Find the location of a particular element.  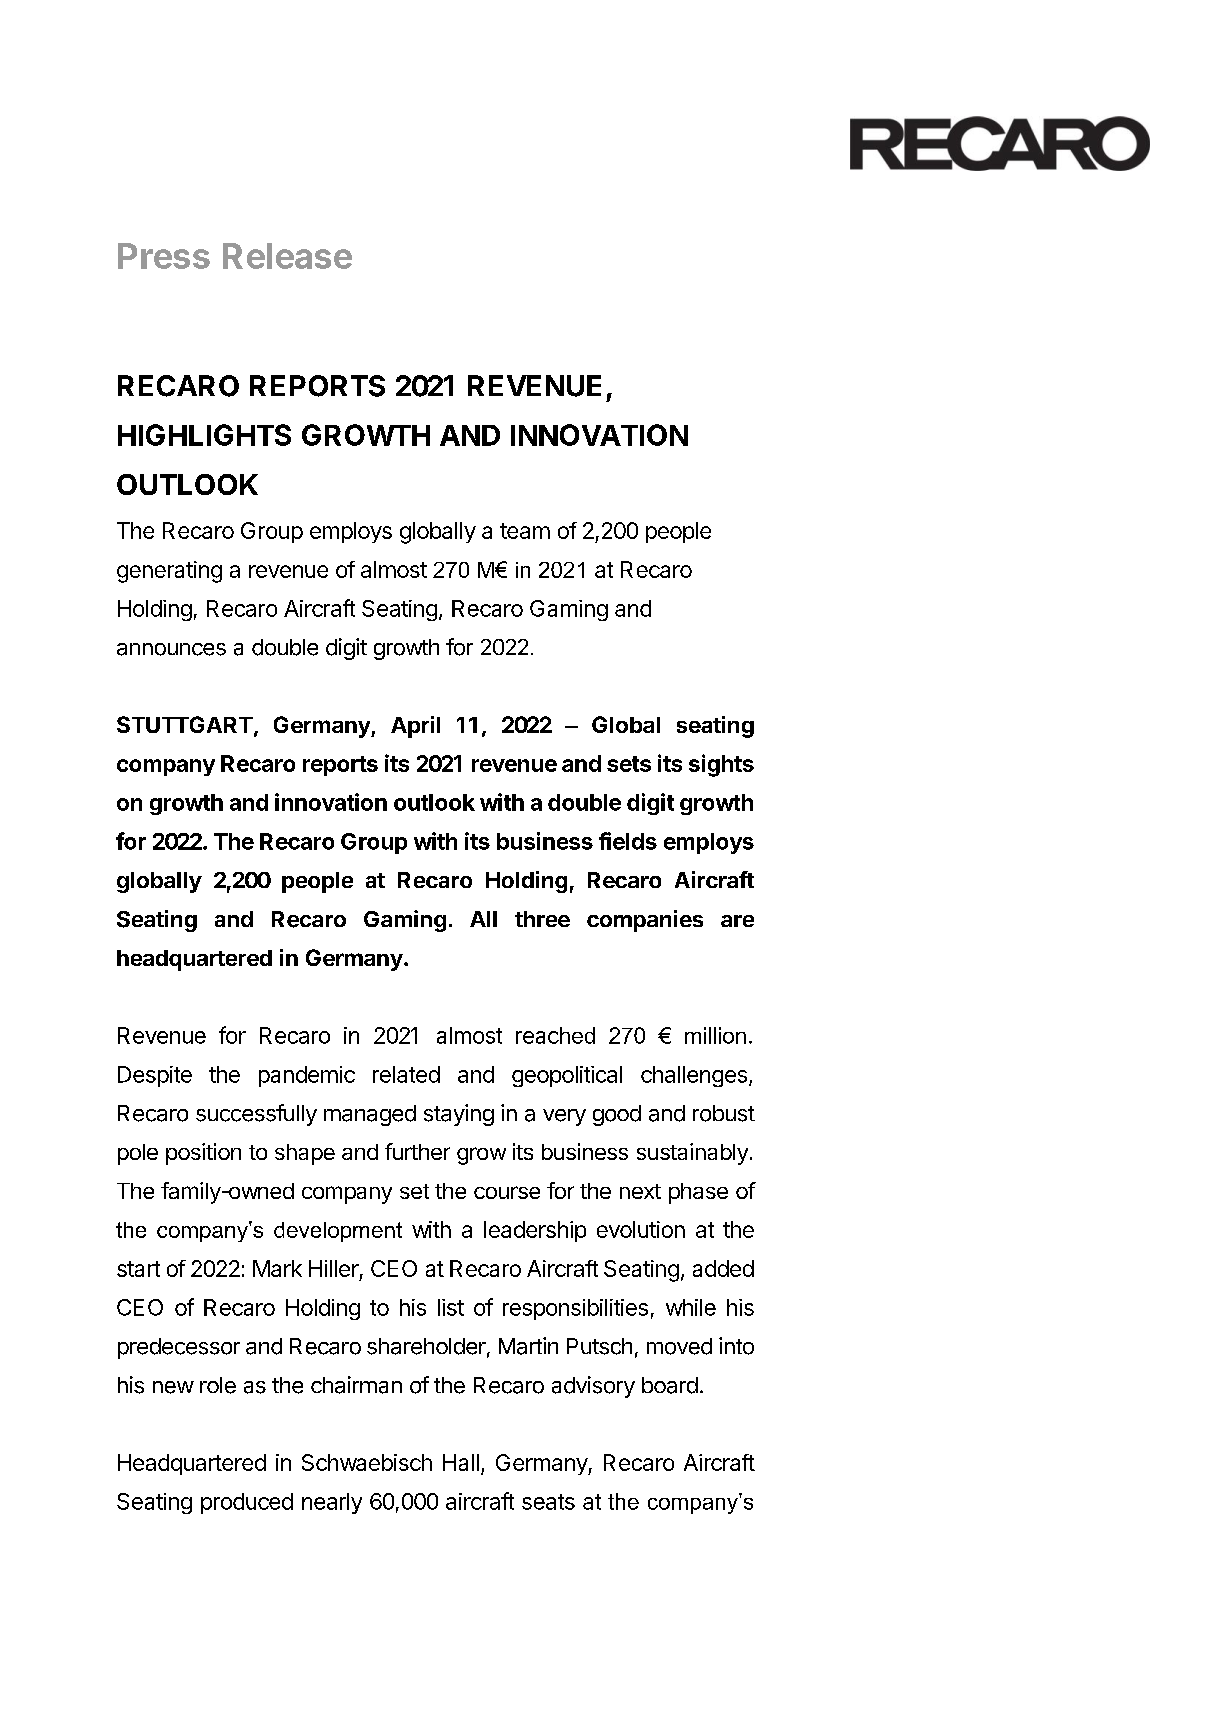

team is located at coordinates (525, 531).
